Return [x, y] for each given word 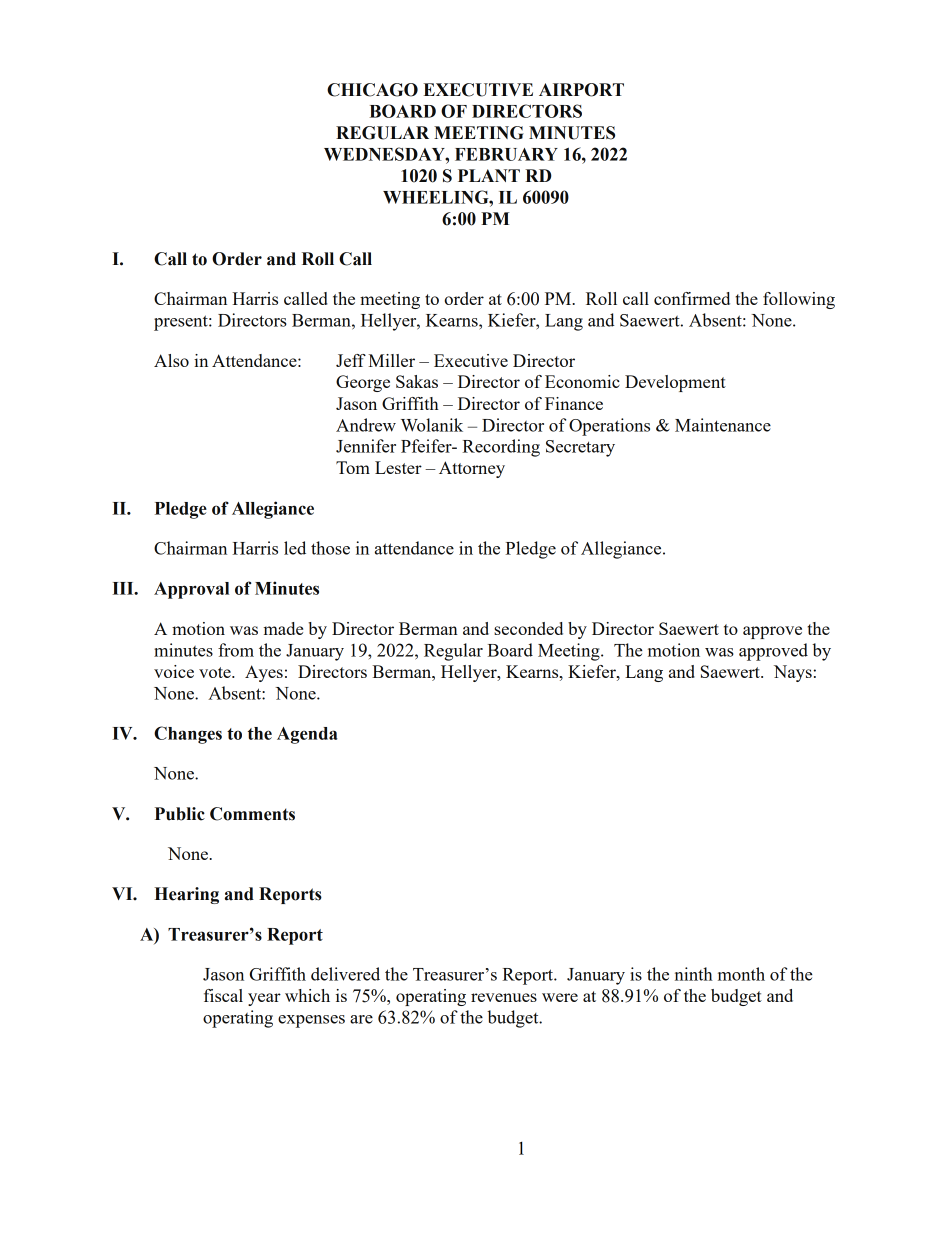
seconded [528, 628]
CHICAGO [372, 90]
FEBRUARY [506, 154]
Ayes [264, 673]
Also [171, 360]
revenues [504, 997]
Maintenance [723, 425]
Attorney [472, 469]
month [741, 974]
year [264, 999]
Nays [793, 673]
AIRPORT [581, 90]
